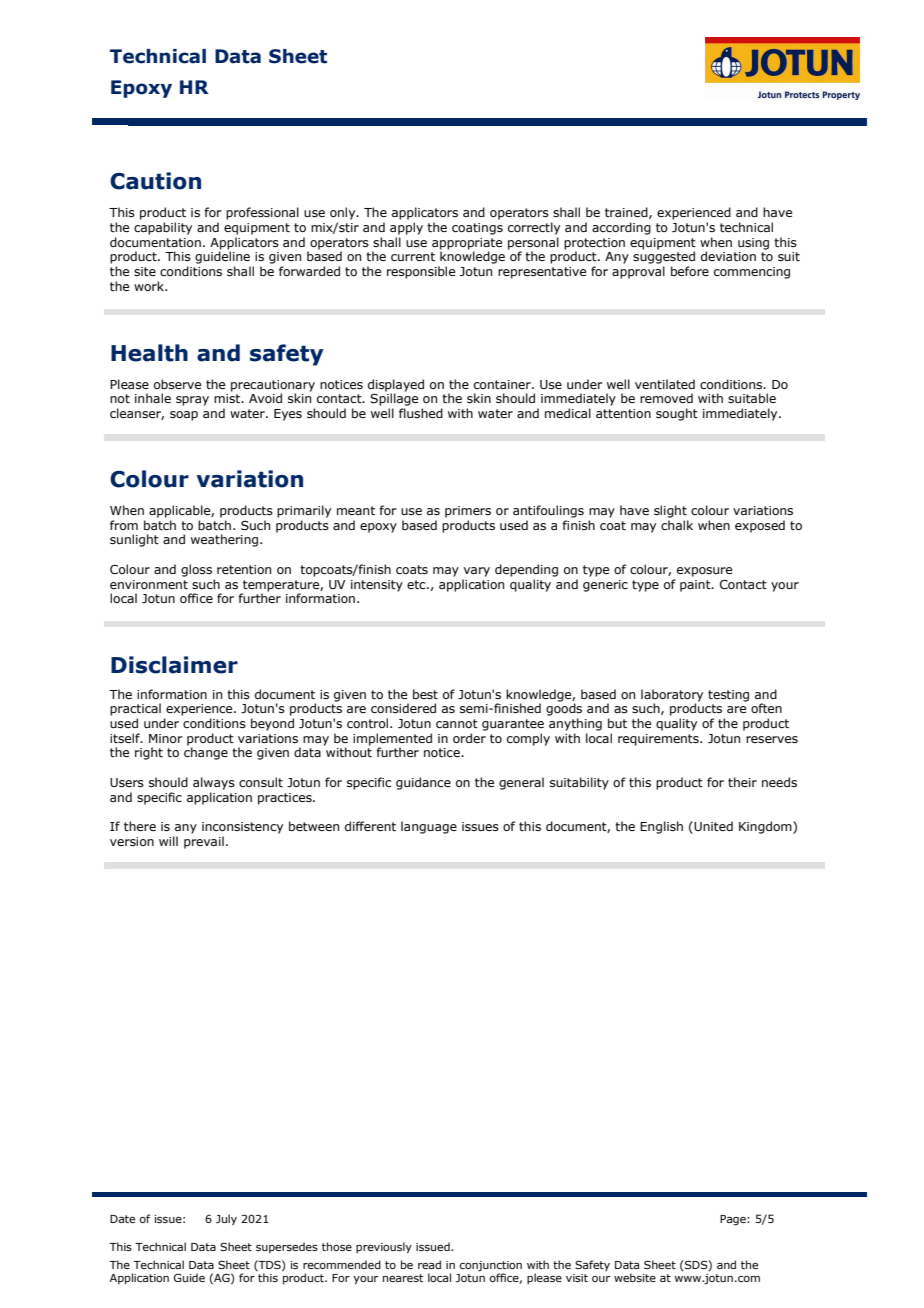 The width and height of the screenshot is (924, 1308). I want to click on change, so click(206, 753).
